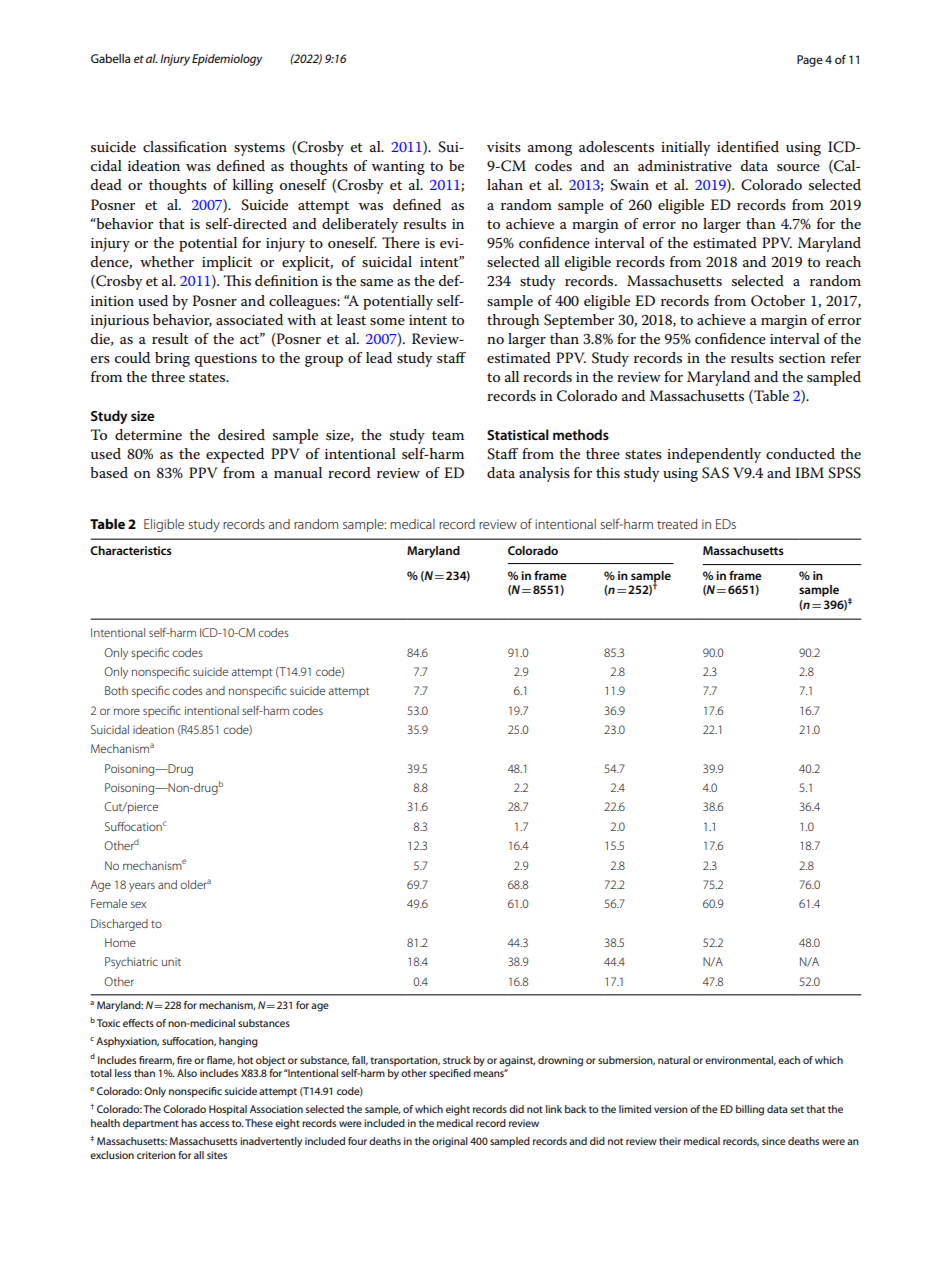  Describe the element at coordinates (227, 60) in the screenshot. I see `Epidemiology` at that location.
